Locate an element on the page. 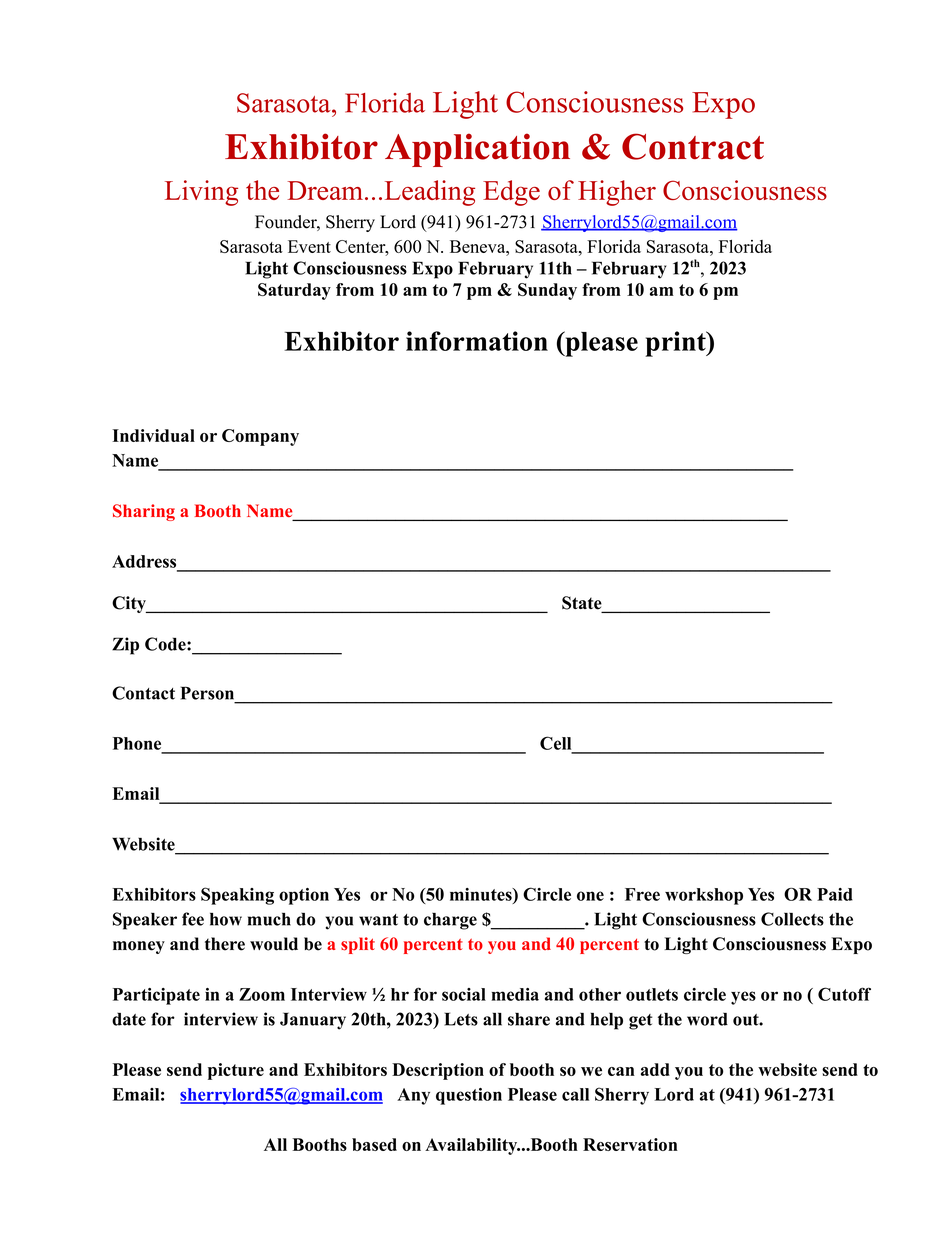 The image size is (952, 1233). Contact is located at coordinates (143, 693).
